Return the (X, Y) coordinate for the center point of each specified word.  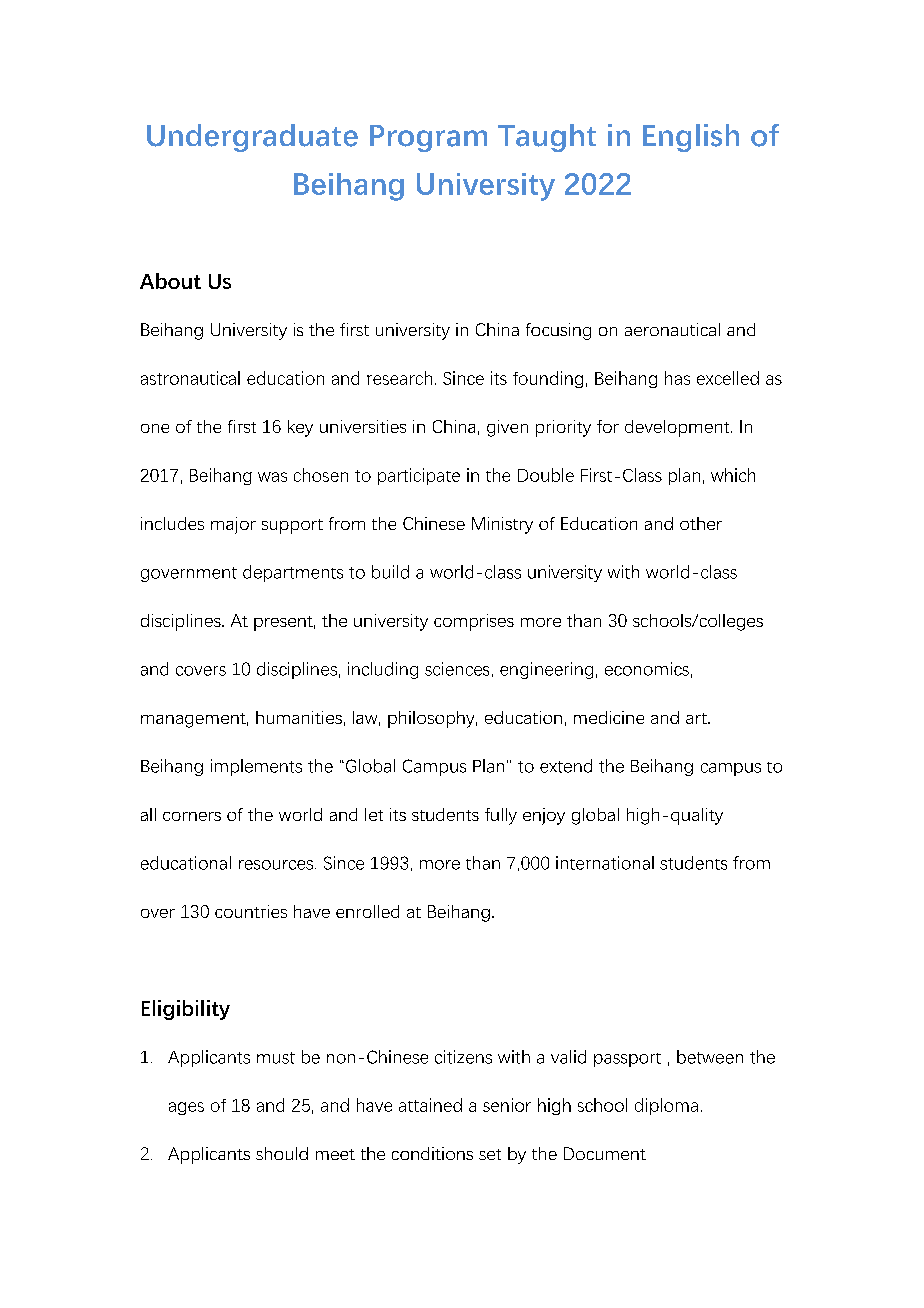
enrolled (367, 911)
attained (430, 1105)
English (691, 138)
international (605, 863)
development (678, 428)
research (399, 378)
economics (647, 669)
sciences (457, 669)
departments (293, 573)
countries (251, 911)
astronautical (190, 378)
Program (428, 138)
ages (186, 1108)
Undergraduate (252, 138)
